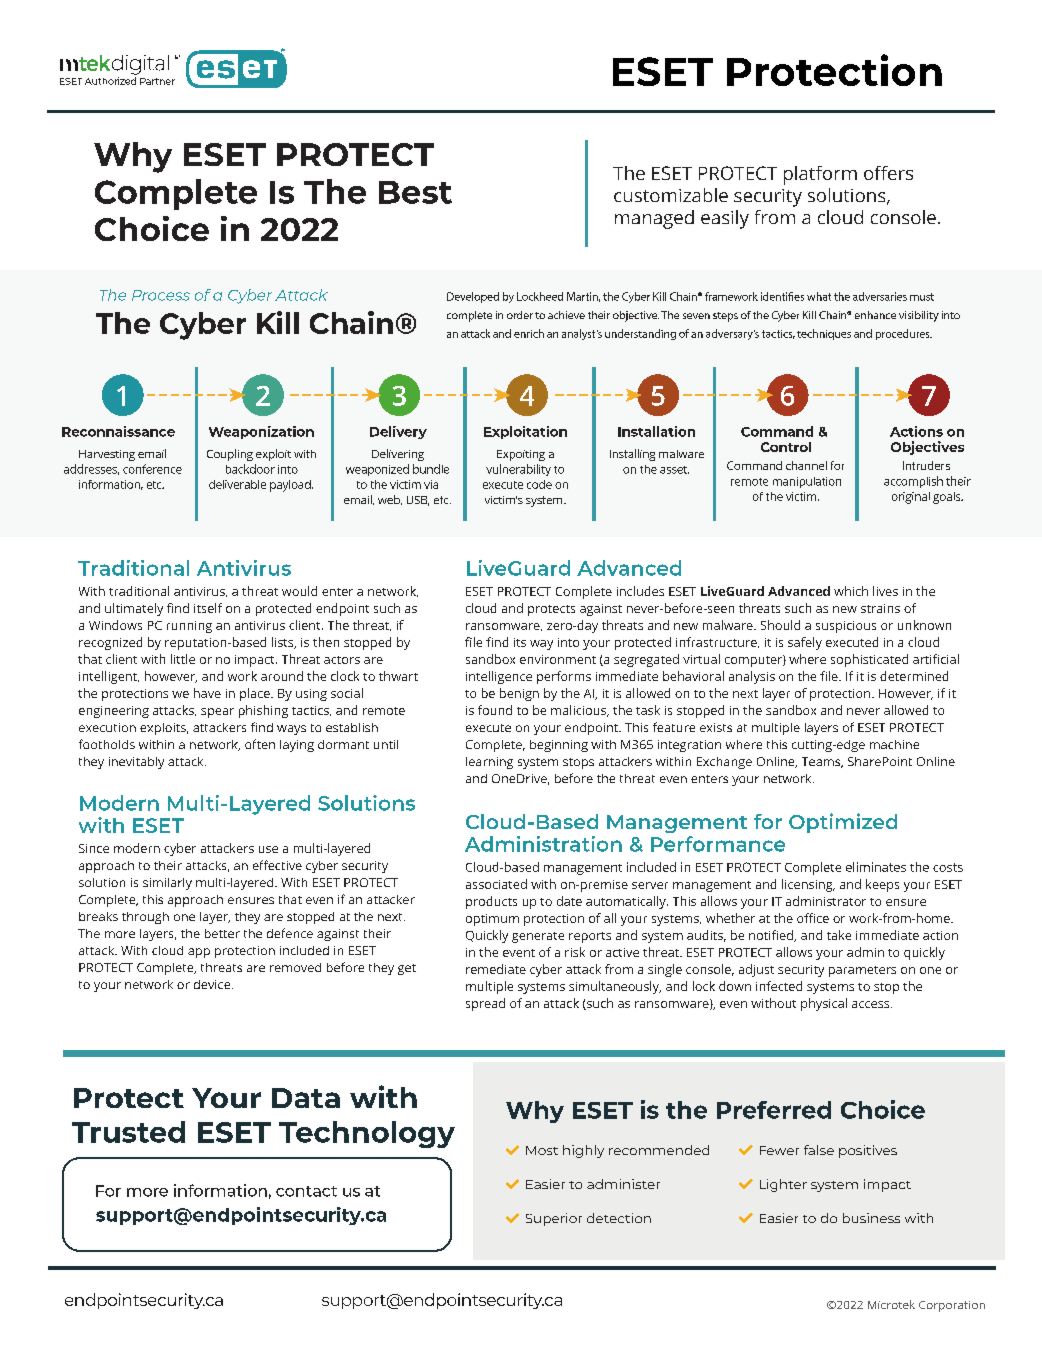 This screenshot has height=1349, width=1042. Describe the element at coordinates (869, 660) in the screenshot. I see `sophisticated` at that location.
